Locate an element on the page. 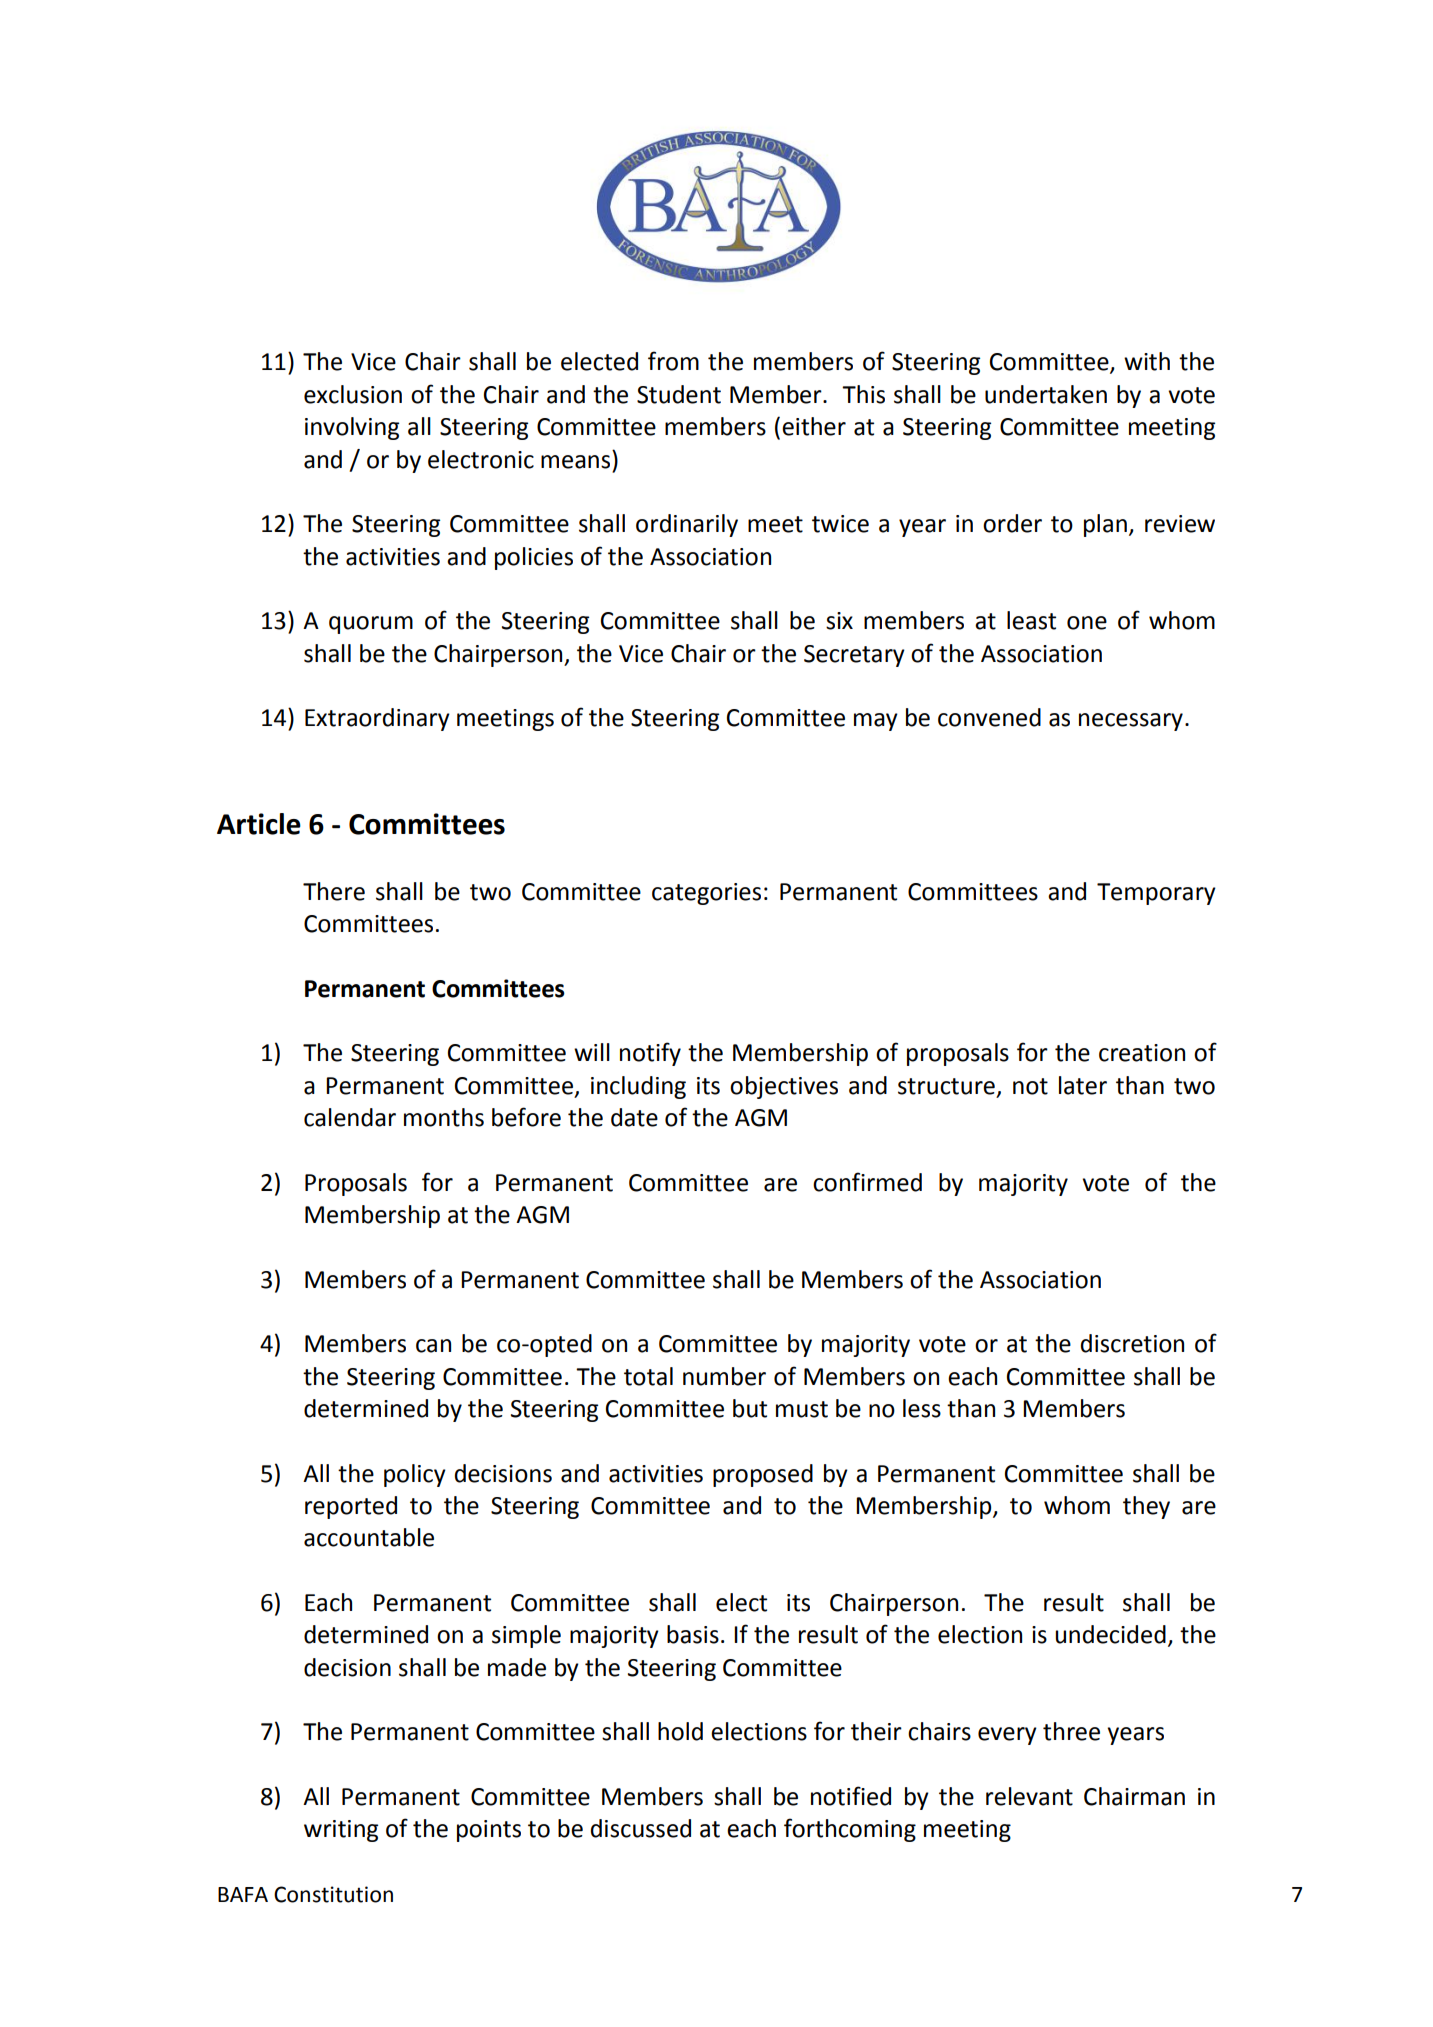 Image resolution: width=1433 pixels, height=2027 pixels. Student is located at coordinates (679, 394).
